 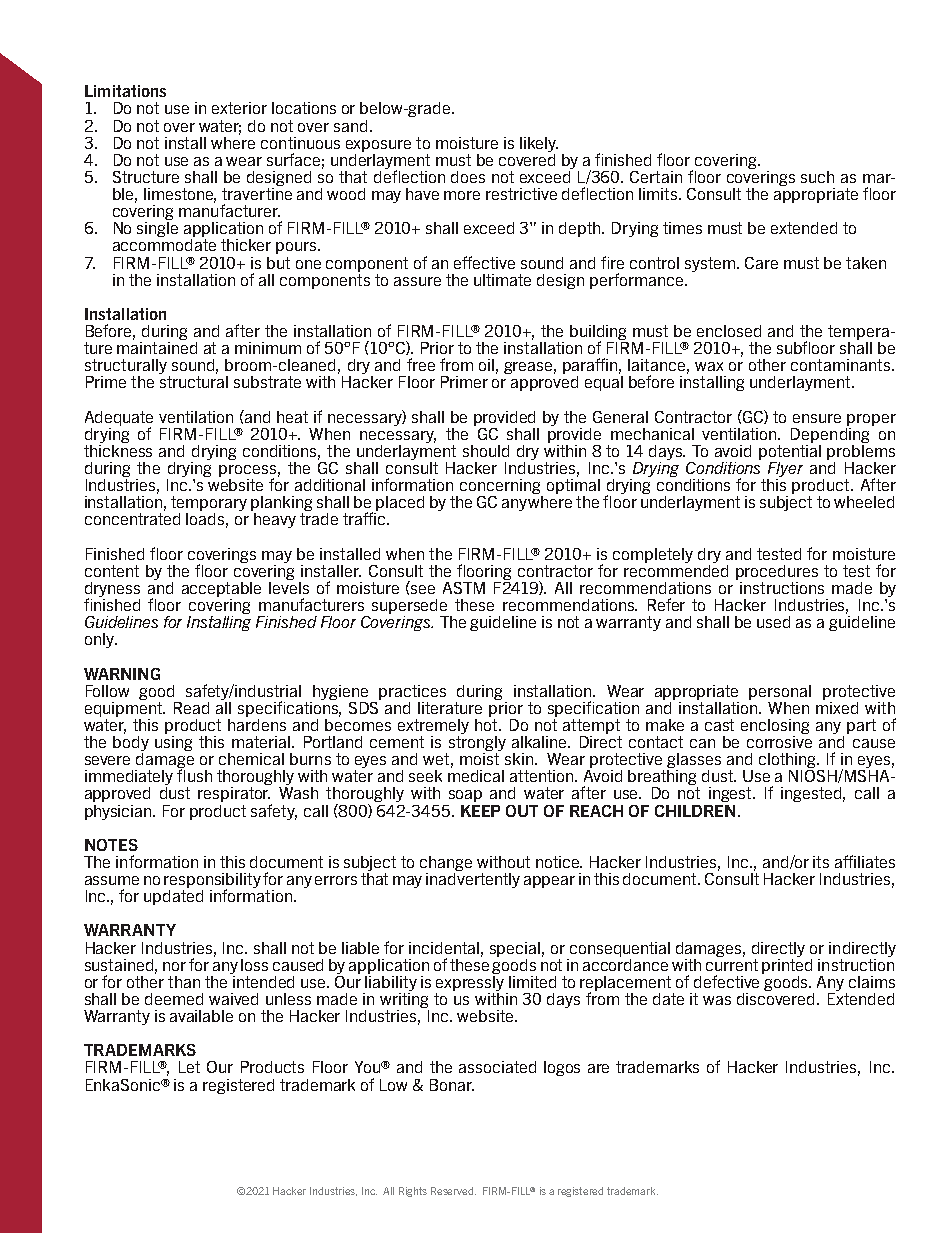 I want to click on exterior, so click(x=239, y=108).
